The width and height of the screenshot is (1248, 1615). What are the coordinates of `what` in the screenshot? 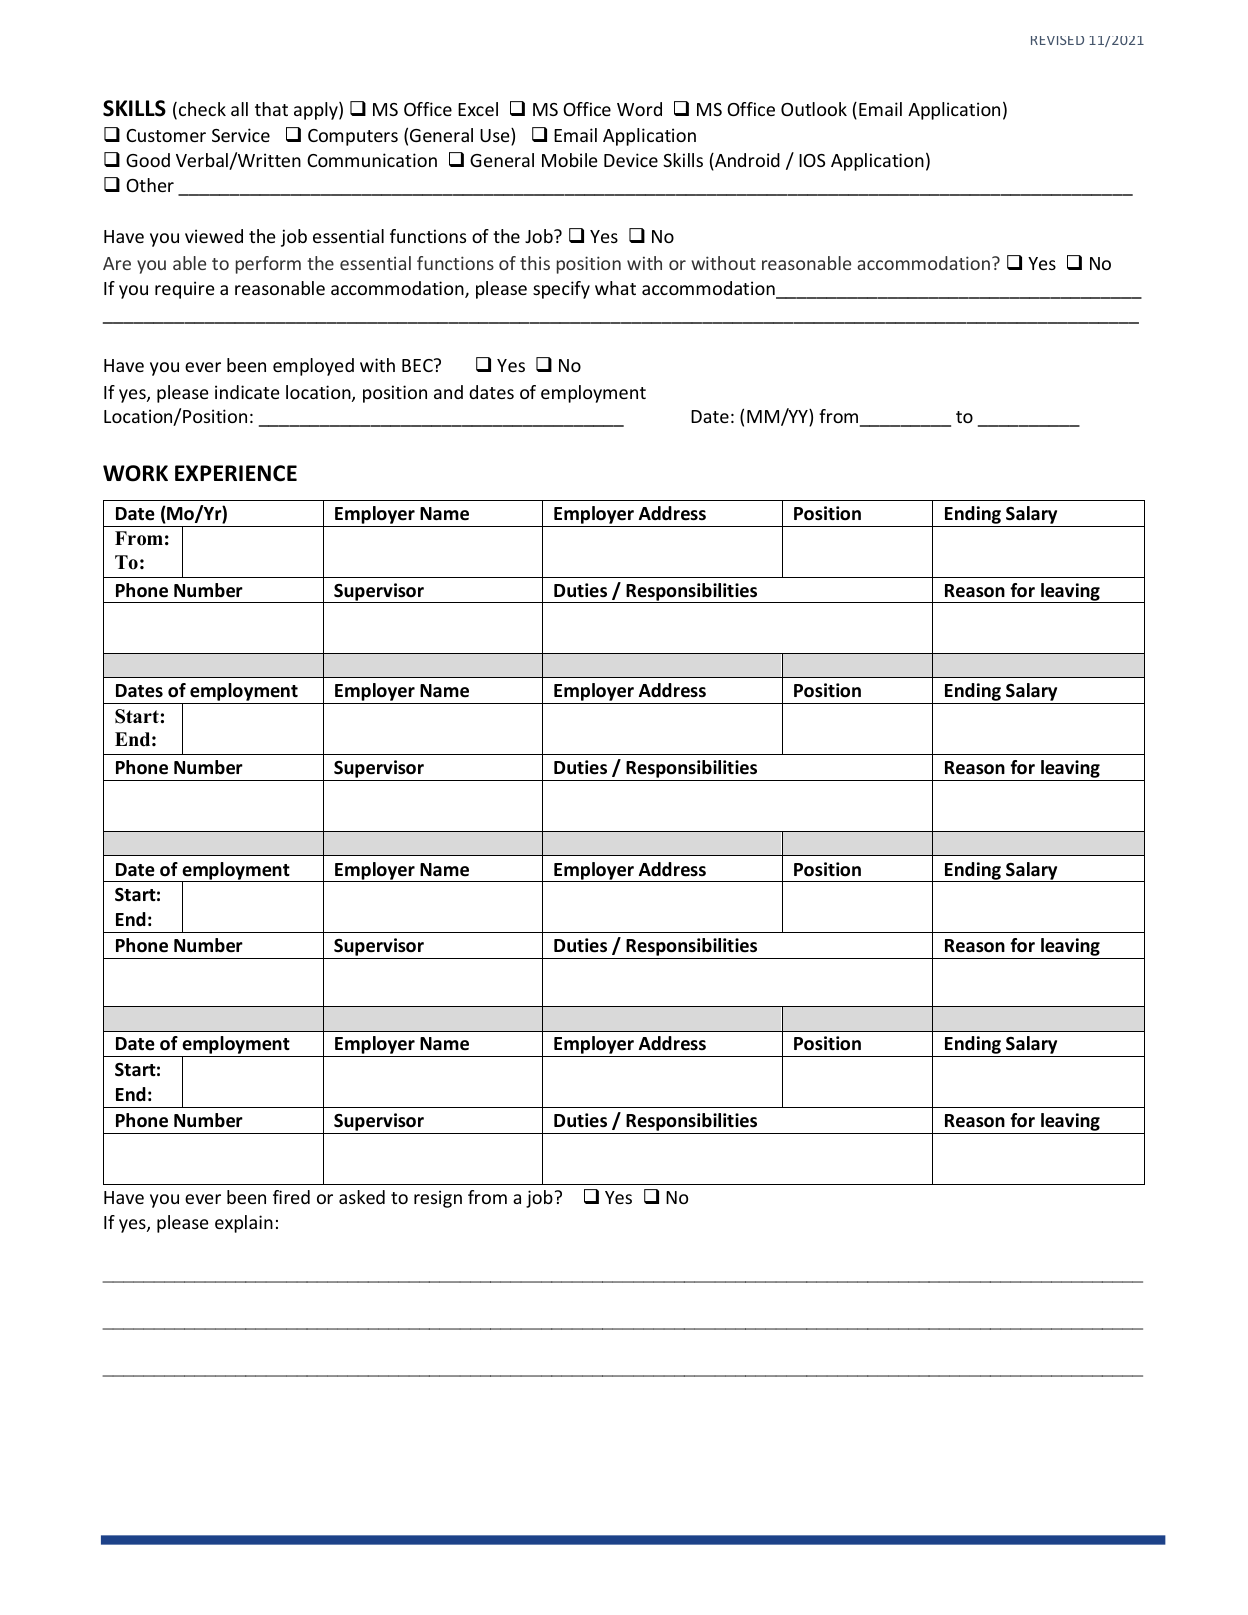 It's located at (615, 288).
